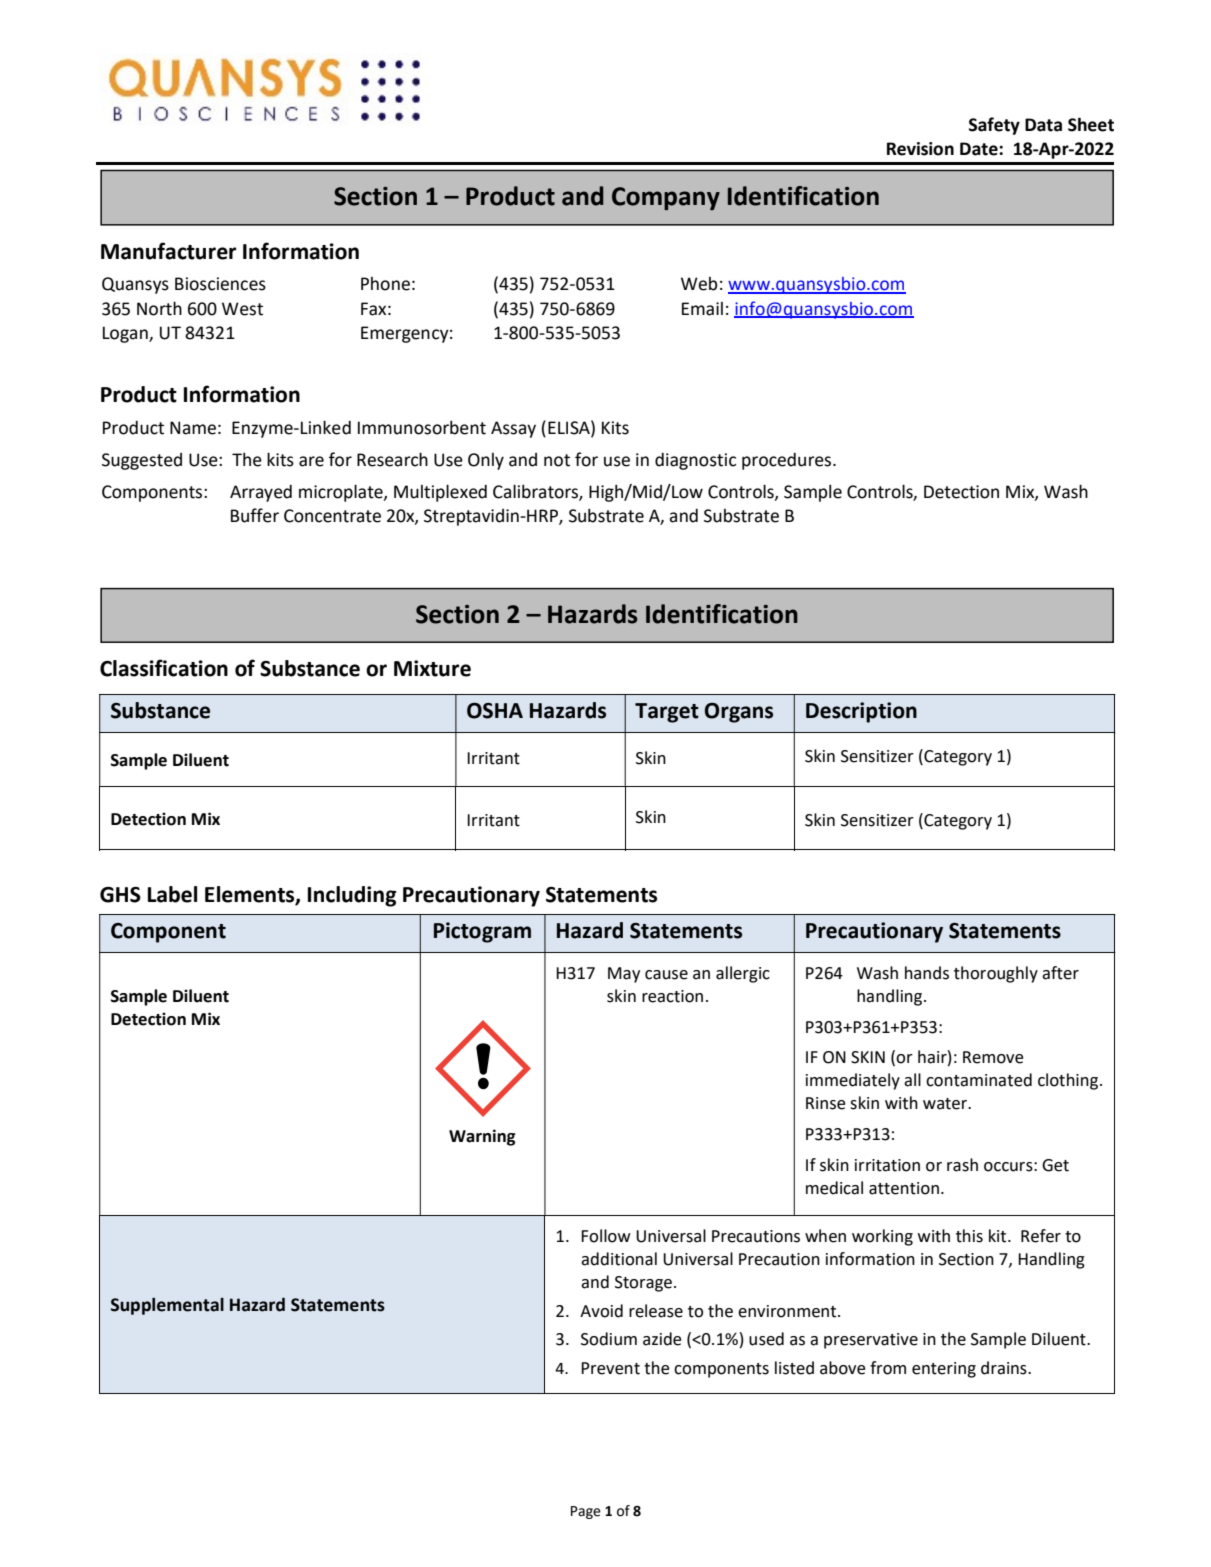 The image size is (1211, 1567). Describe the element at coordinates (666, 198) in the screenshot. I see `Company` at that location.
